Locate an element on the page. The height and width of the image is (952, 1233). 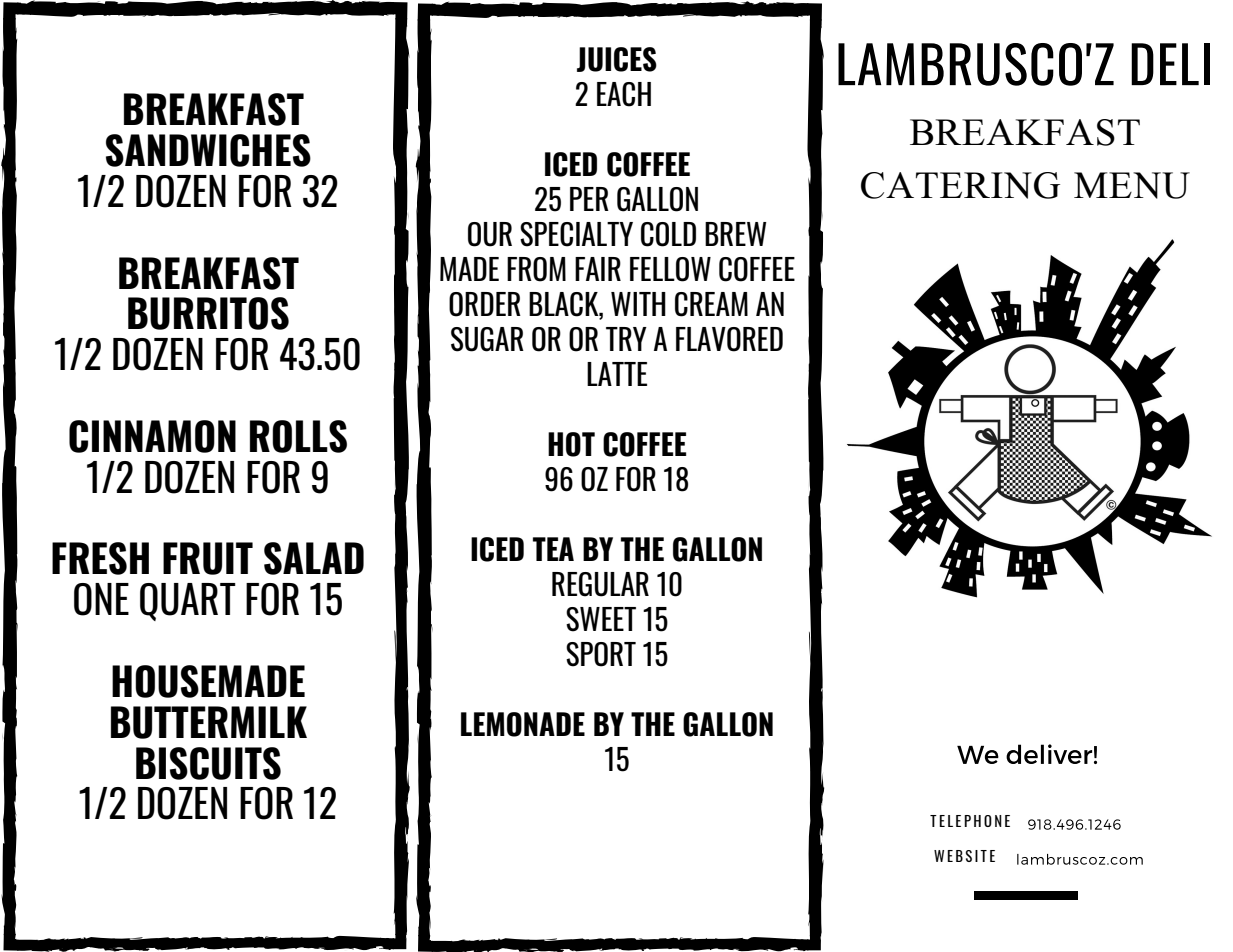
TRY is located at coordinates (626, 339).
